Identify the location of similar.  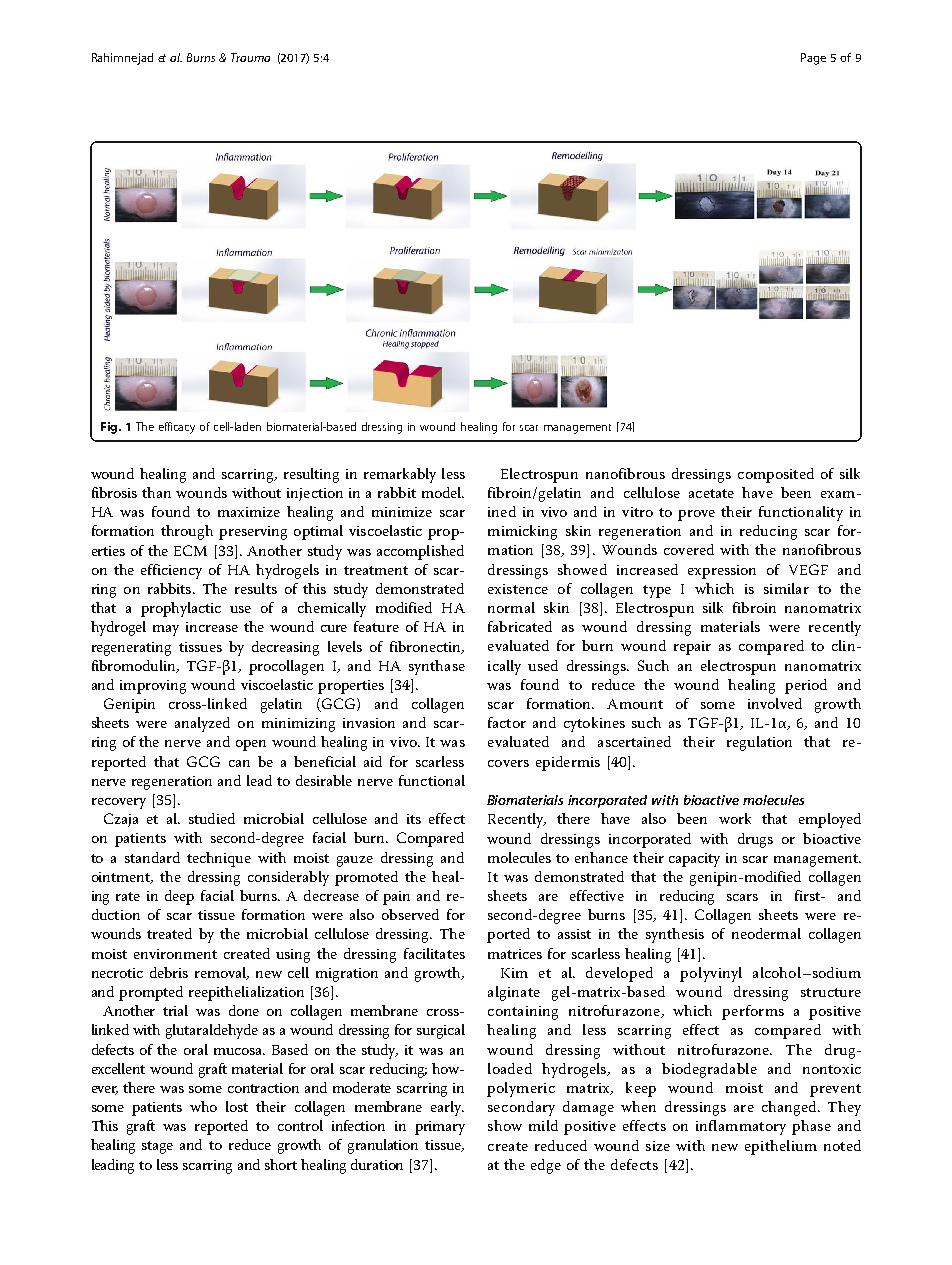
(786, 588).
